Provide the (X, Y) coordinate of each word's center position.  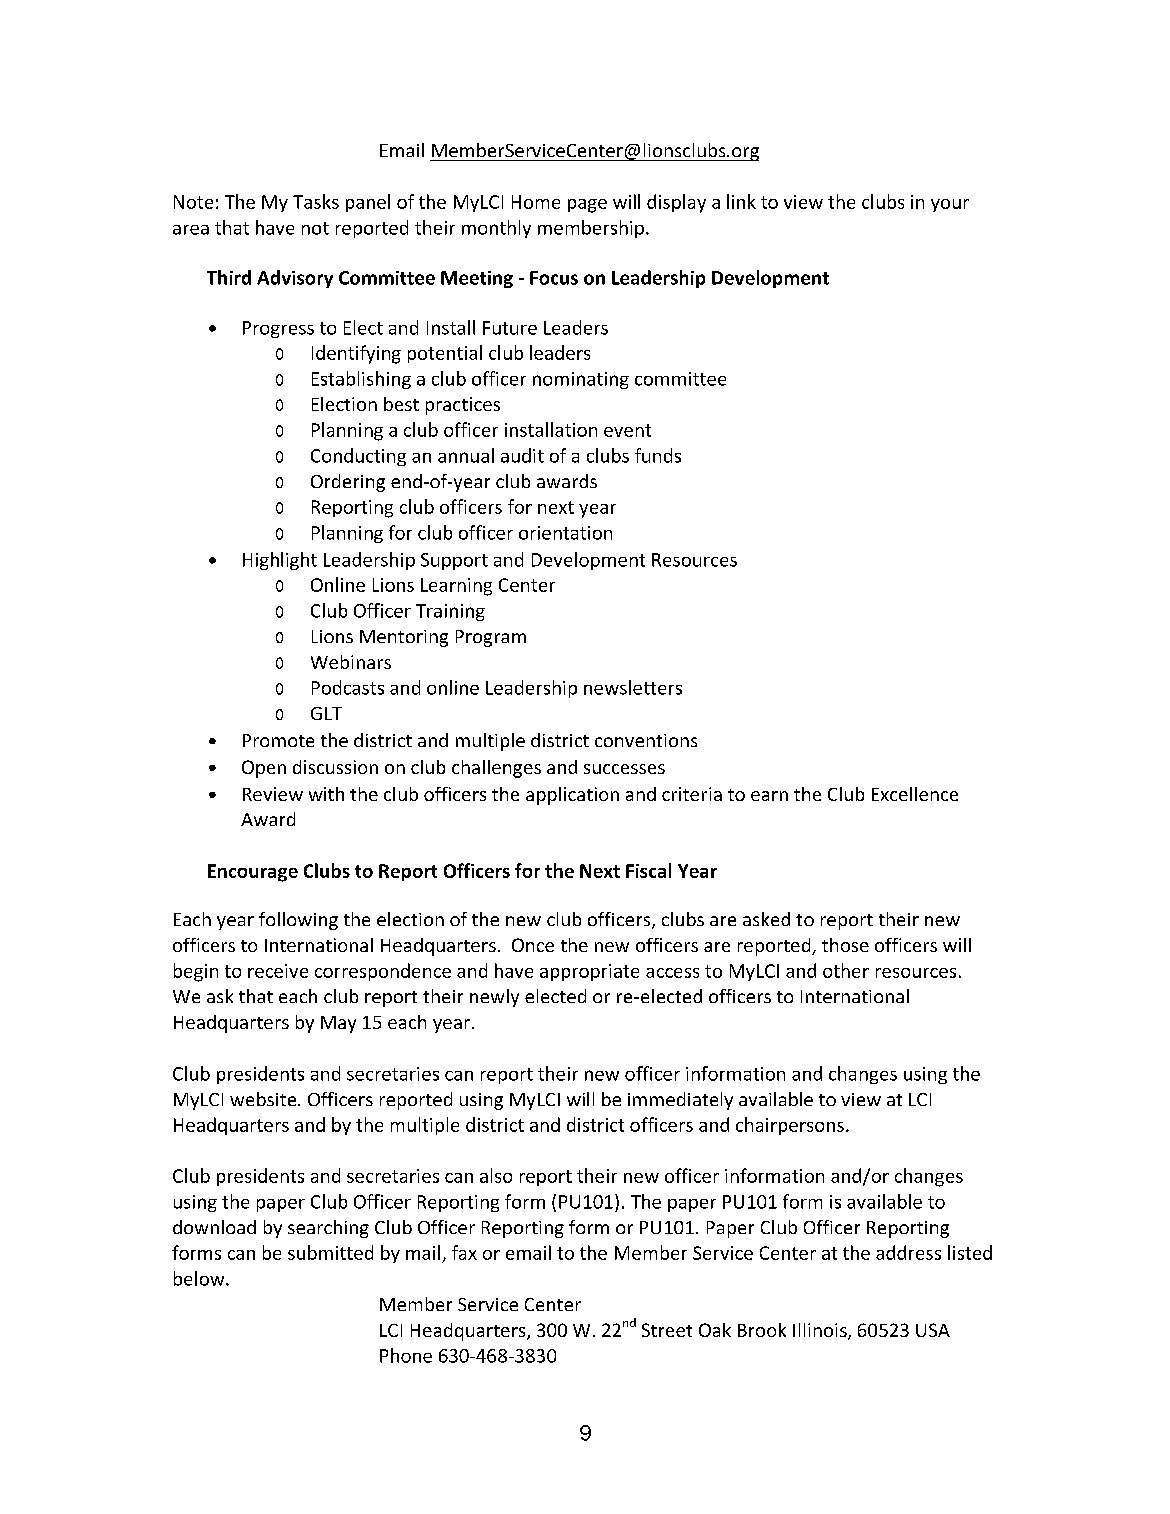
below (200, 1278)
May (338, 1024)
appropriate (589, 972)
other (846, 970)
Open (264, 769)
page (587, 206)
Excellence (915, 794)
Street (667, 1330)
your (950, 205)
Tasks (316, 201)
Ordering (348, 483)
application (572, 796)
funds (658, 455)
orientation (565, 533)
